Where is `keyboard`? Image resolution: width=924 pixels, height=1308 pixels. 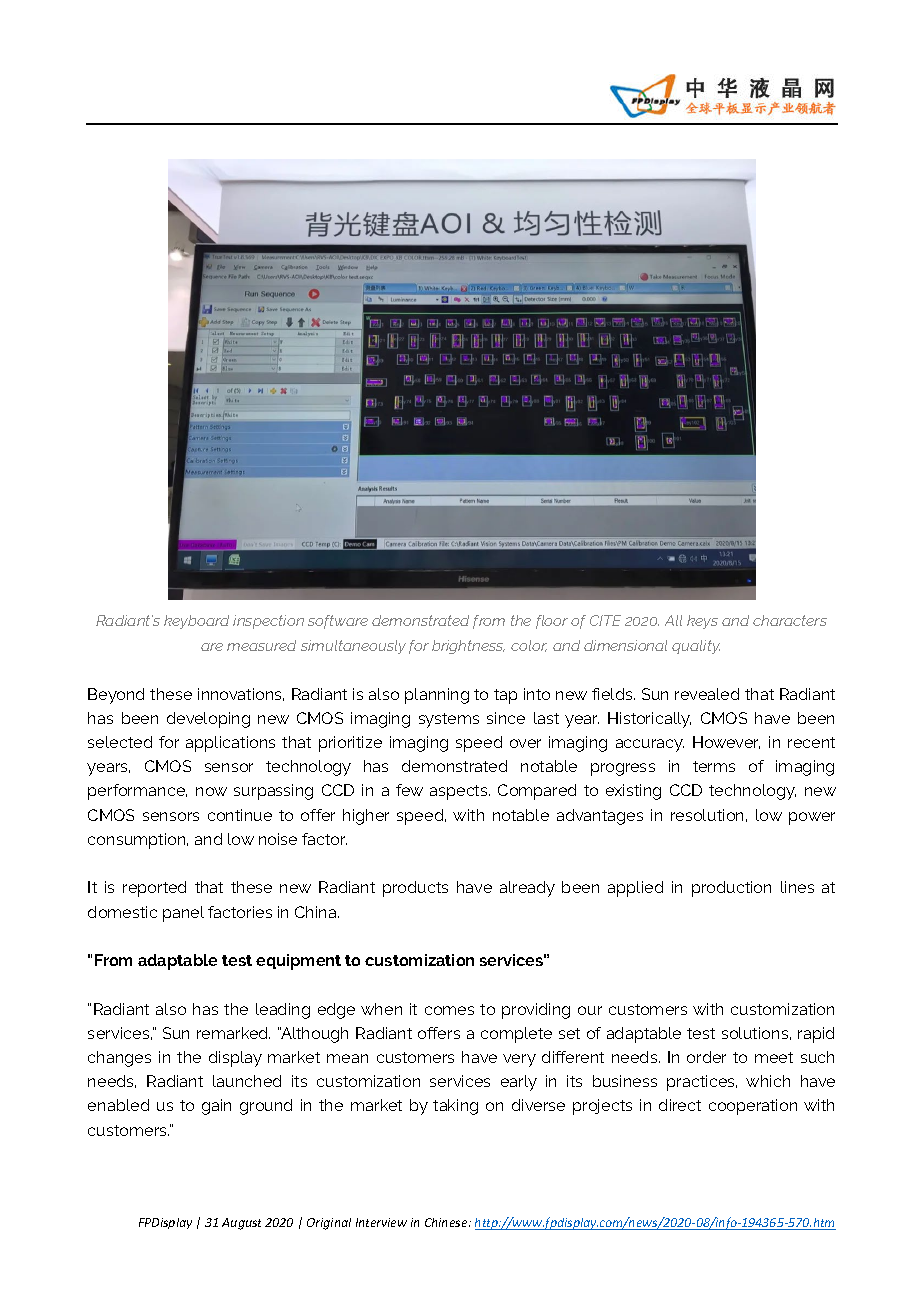
keyboard is located at coordinates (196, 622).
